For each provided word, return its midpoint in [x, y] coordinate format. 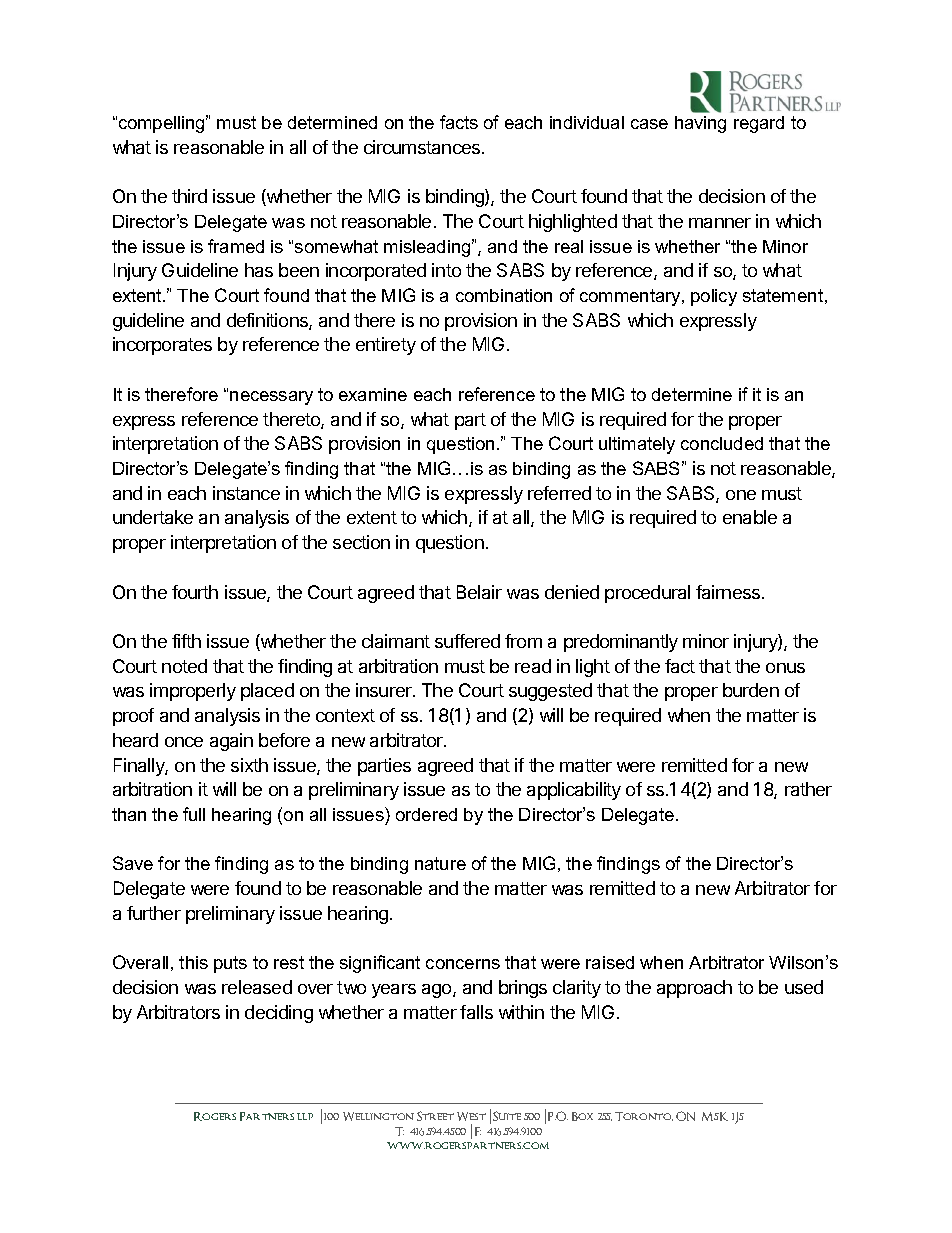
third [189, 196]
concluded [722, 443]
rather [808, 789]
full [194, 814]
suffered [467, 641]
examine [373, 394]
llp [305, 1116]
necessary [271, 398]
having [700, 124]
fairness [729, 592]
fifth [186, 641]
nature [440, 863]
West [471, 1116]
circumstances [423, 147]
